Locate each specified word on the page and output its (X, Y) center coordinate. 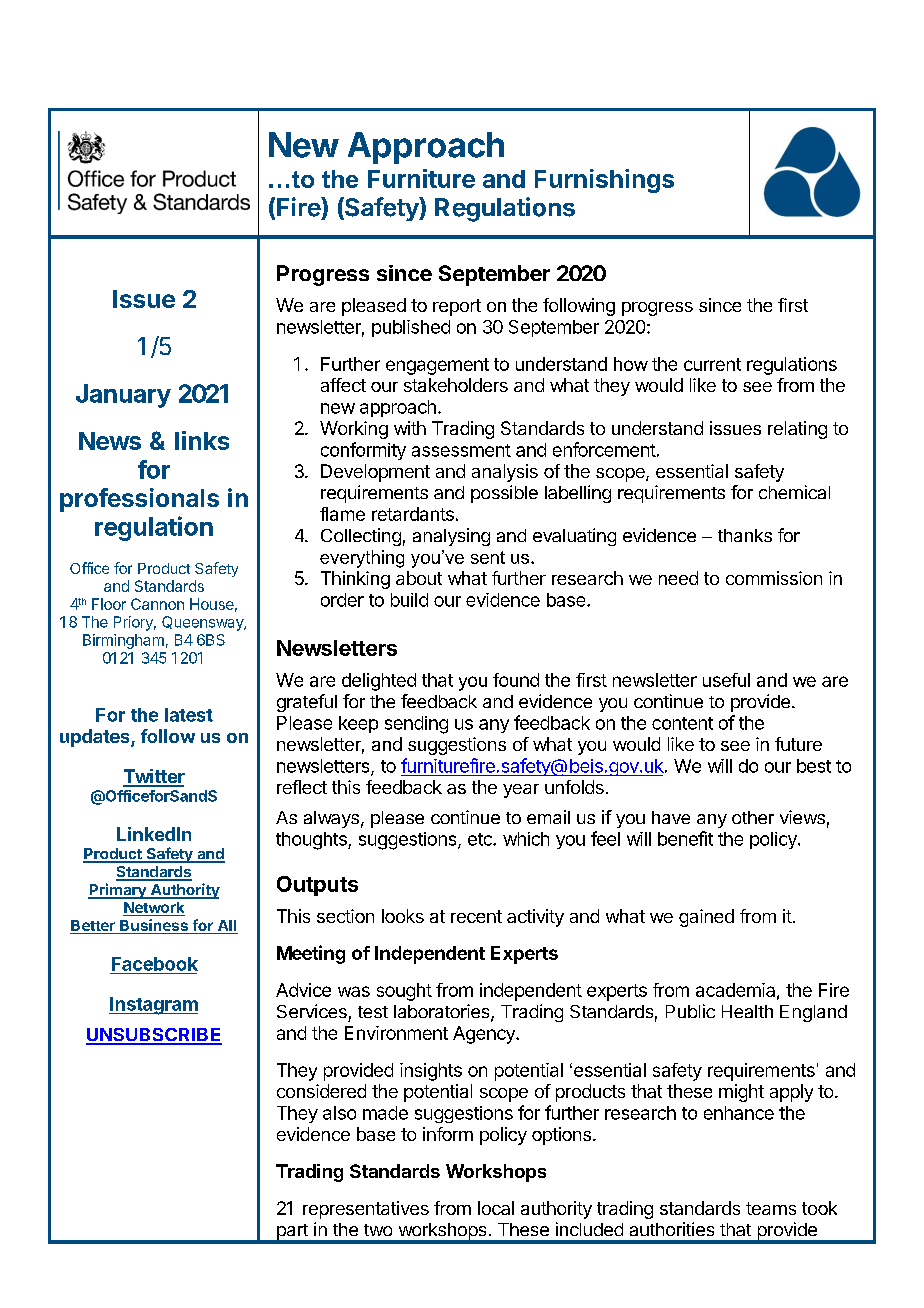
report (457, 307)
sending (416, 725)
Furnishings (604, 181)
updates (96, 738)
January (123, 396)
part (292, 1233)
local (496, 1208)
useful (726, 680)
